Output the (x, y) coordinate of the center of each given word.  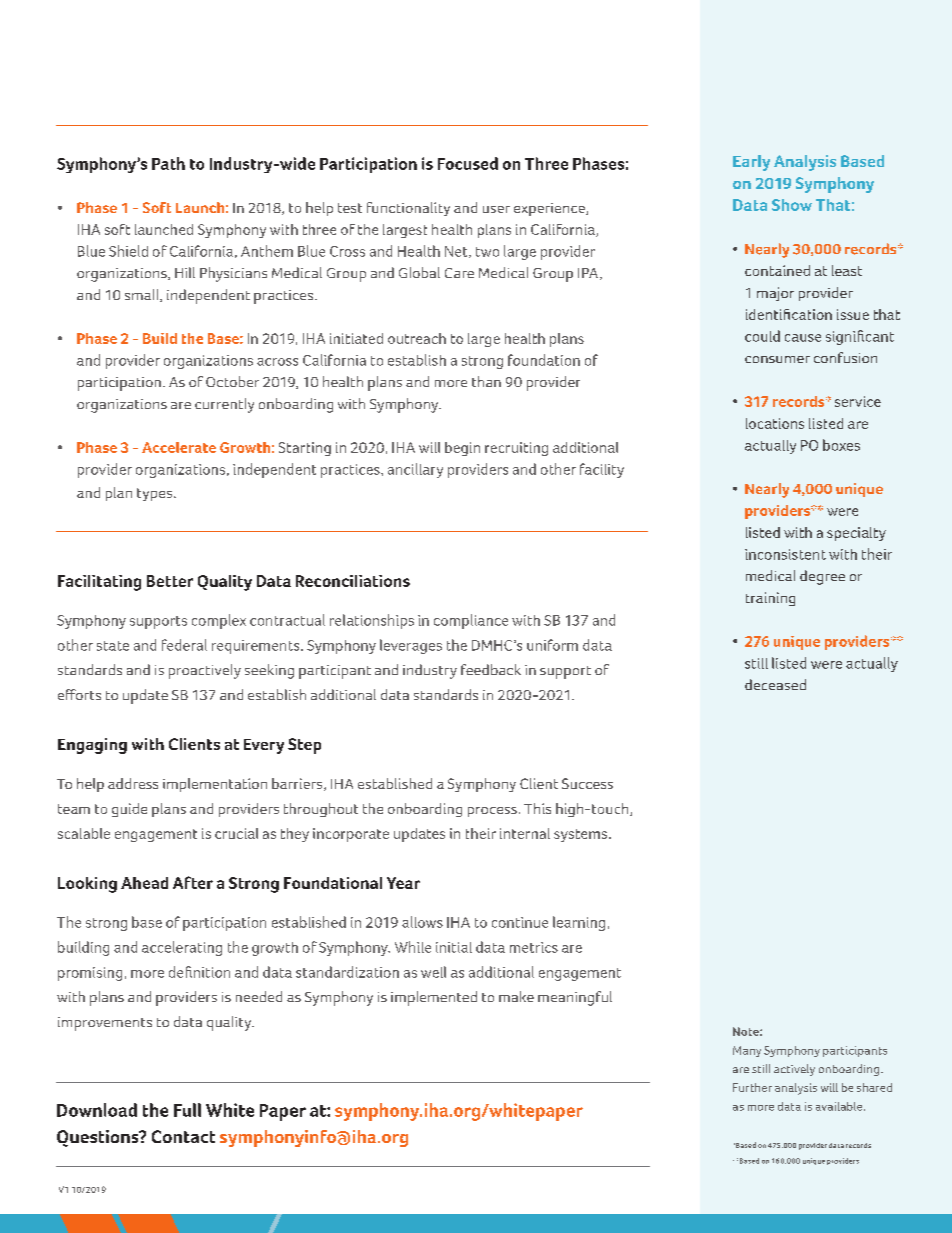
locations (775, 423)
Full (187, 1110)
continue (520, 922)
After (193, 882)
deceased (775, 684)
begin (462, 449)
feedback (491, 669)
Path (168, 163)
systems (580, 835)
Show (792, 205)
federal (184, 645)
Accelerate (179, 447)
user (496, 209)
